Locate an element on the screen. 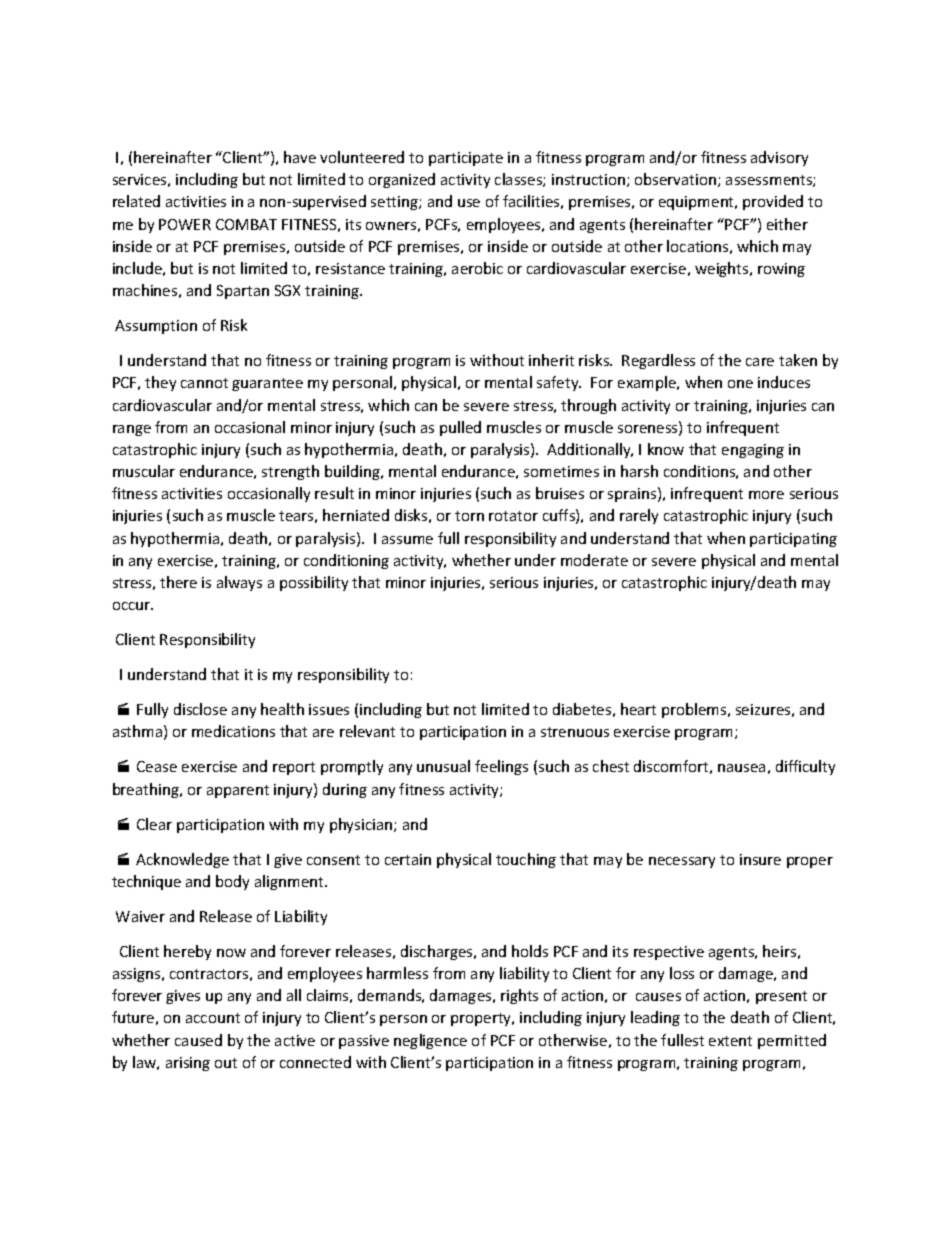  POWER is located at coordinates (185, 224).
